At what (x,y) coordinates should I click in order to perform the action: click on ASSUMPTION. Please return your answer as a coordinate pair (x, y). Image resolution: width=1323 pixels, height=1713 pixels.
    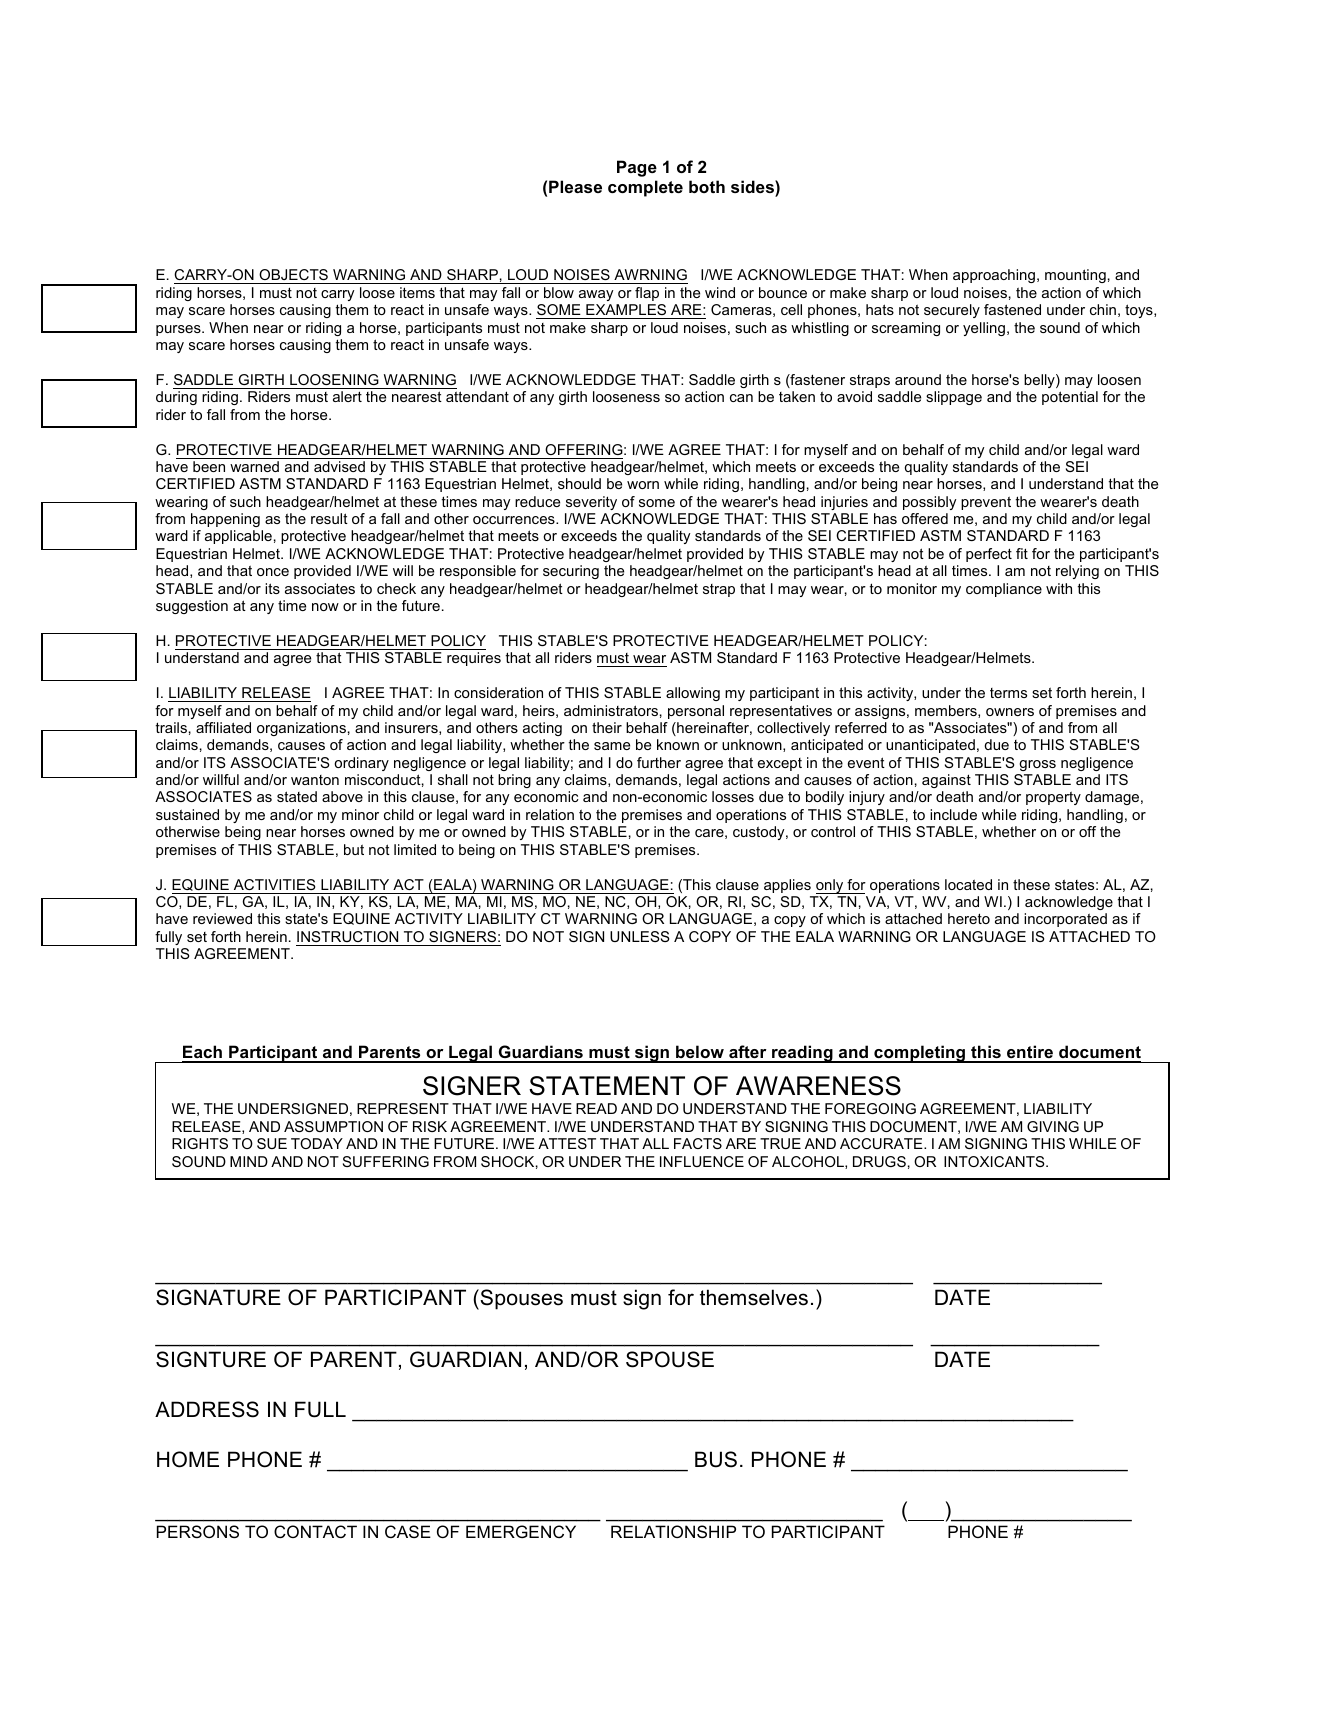
    Looking at the image, I should click on (333, 1126).
